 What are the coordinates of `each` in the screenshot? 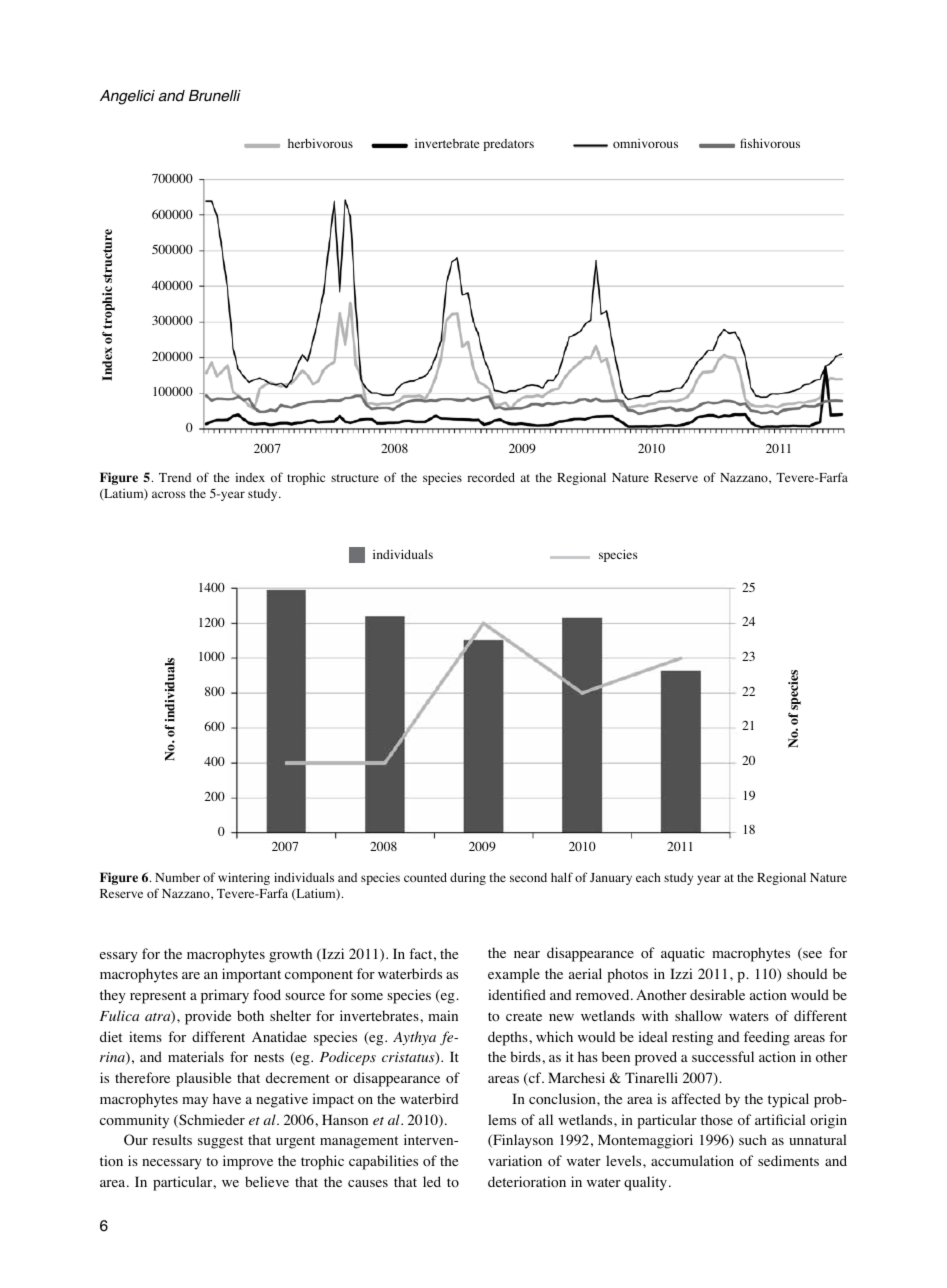 It's located at (648, 877).
